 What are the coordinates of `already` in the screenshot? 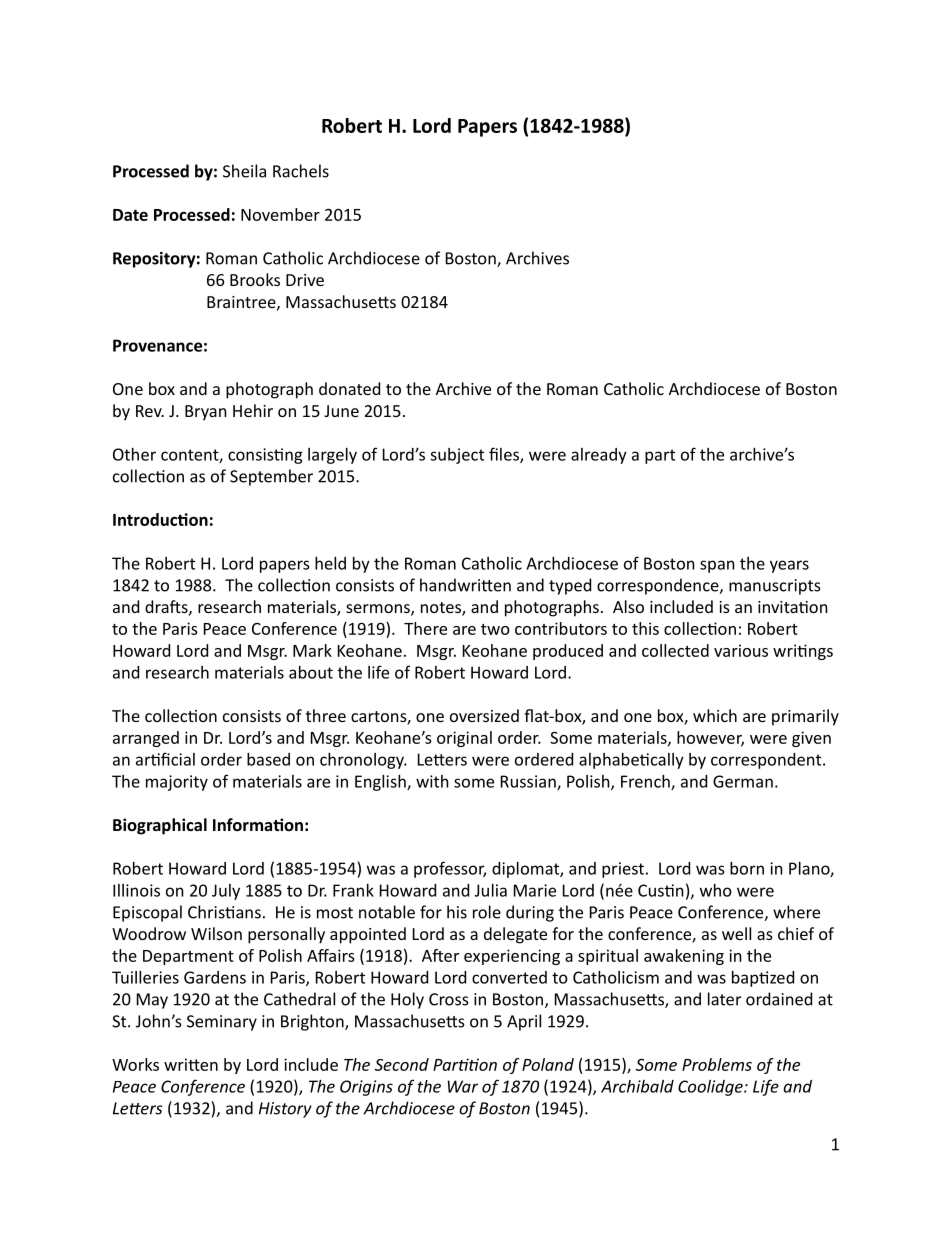 It's located at (599, 456).
